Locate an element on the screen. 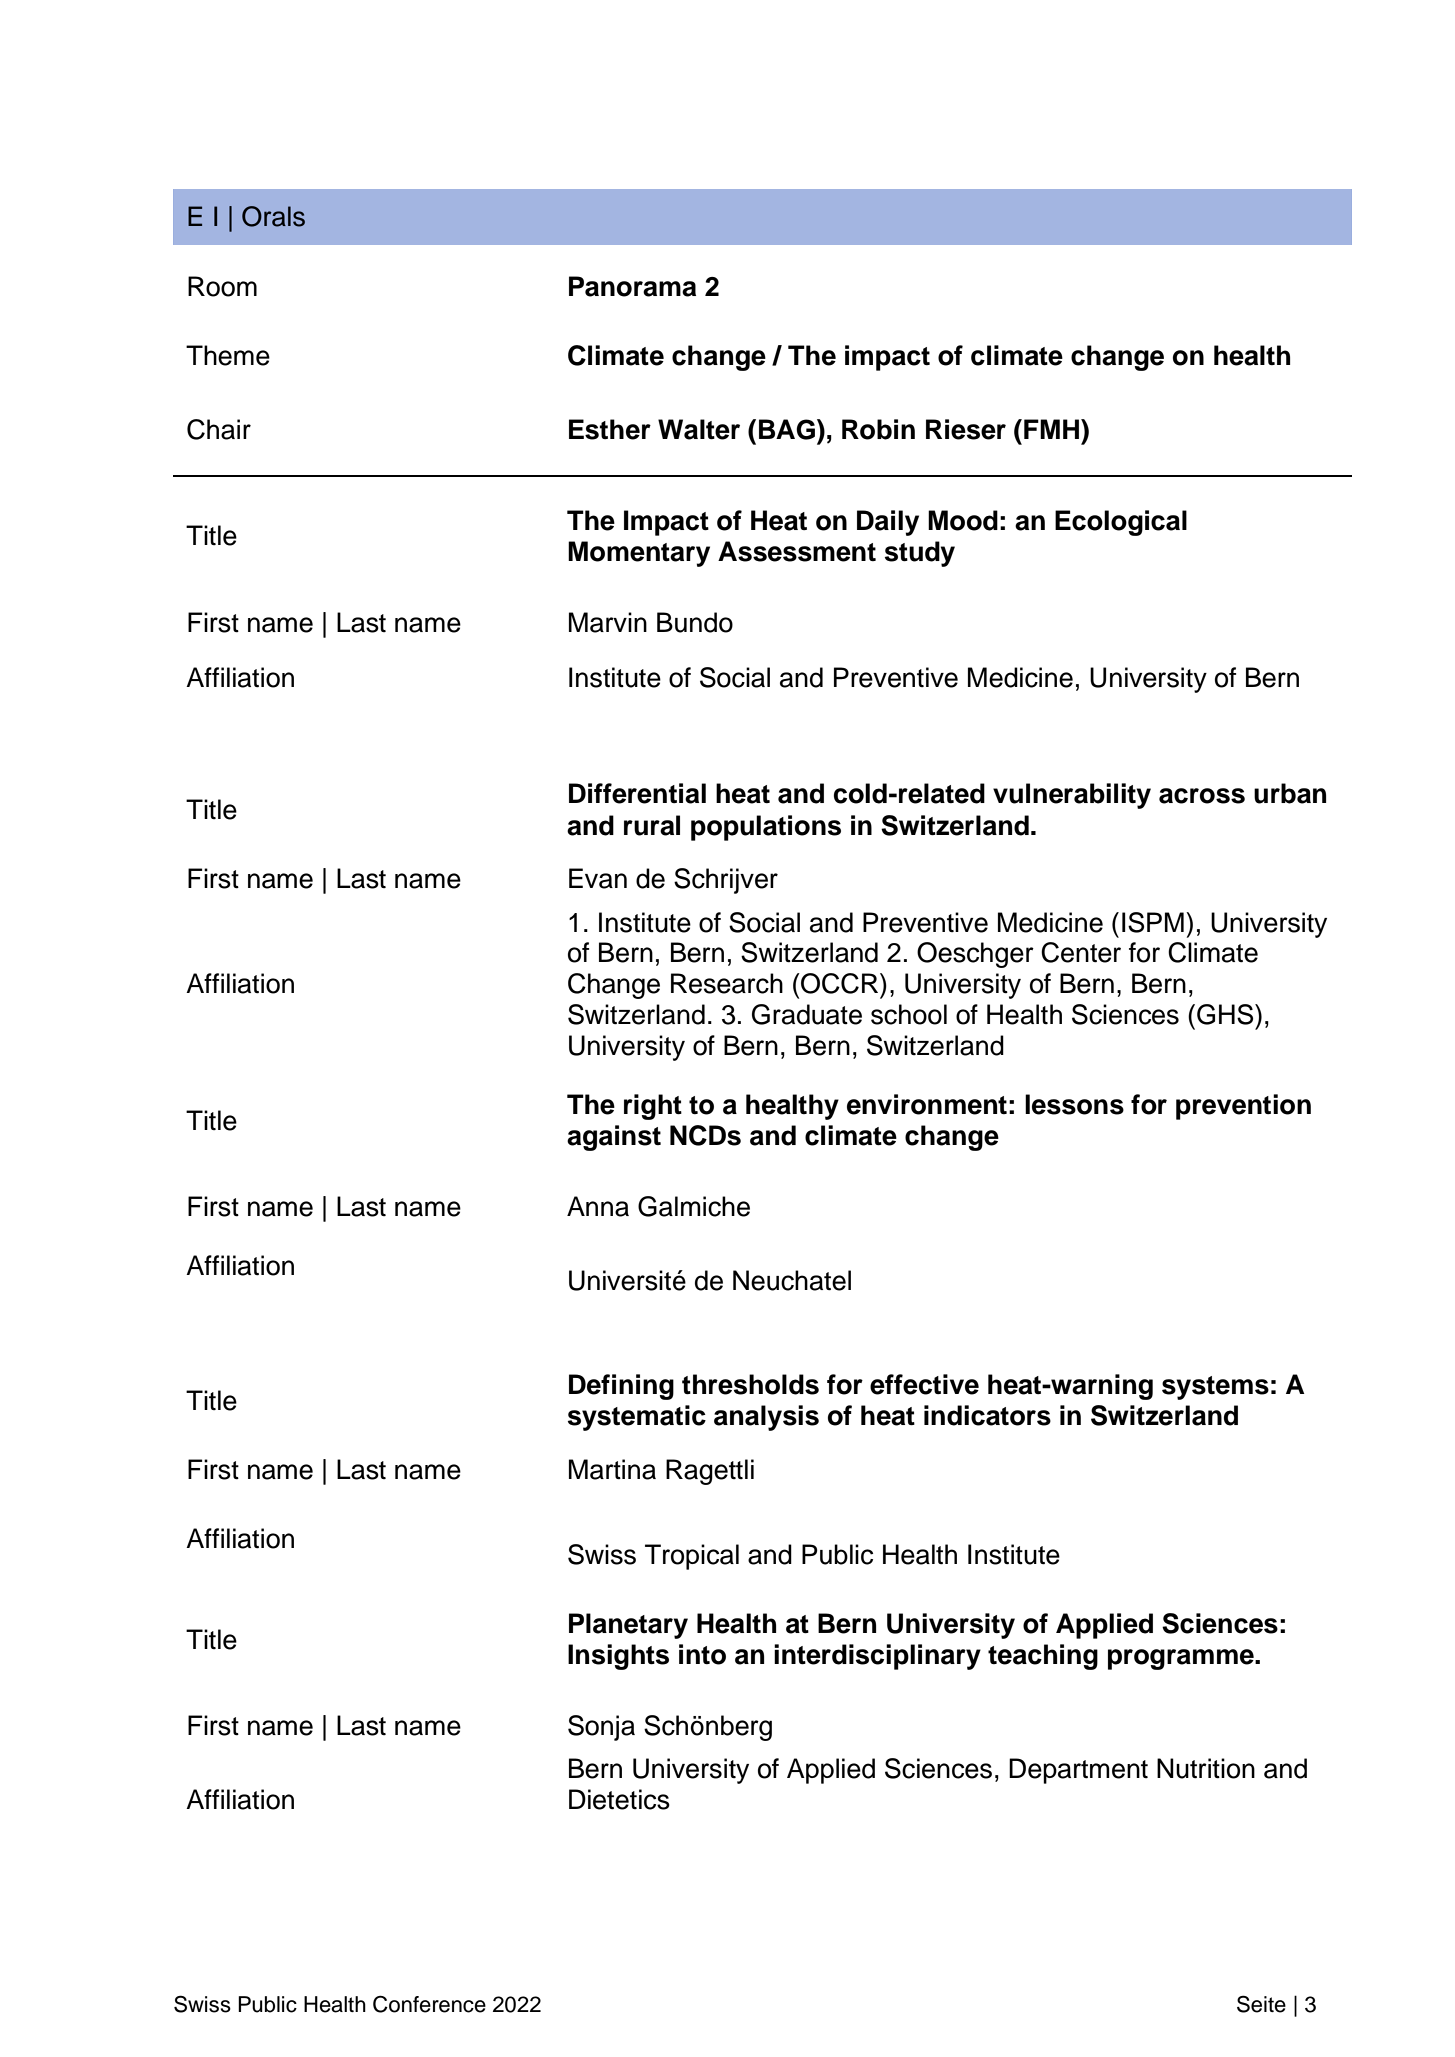  Seite is located at coordinates (1261, 2004).
